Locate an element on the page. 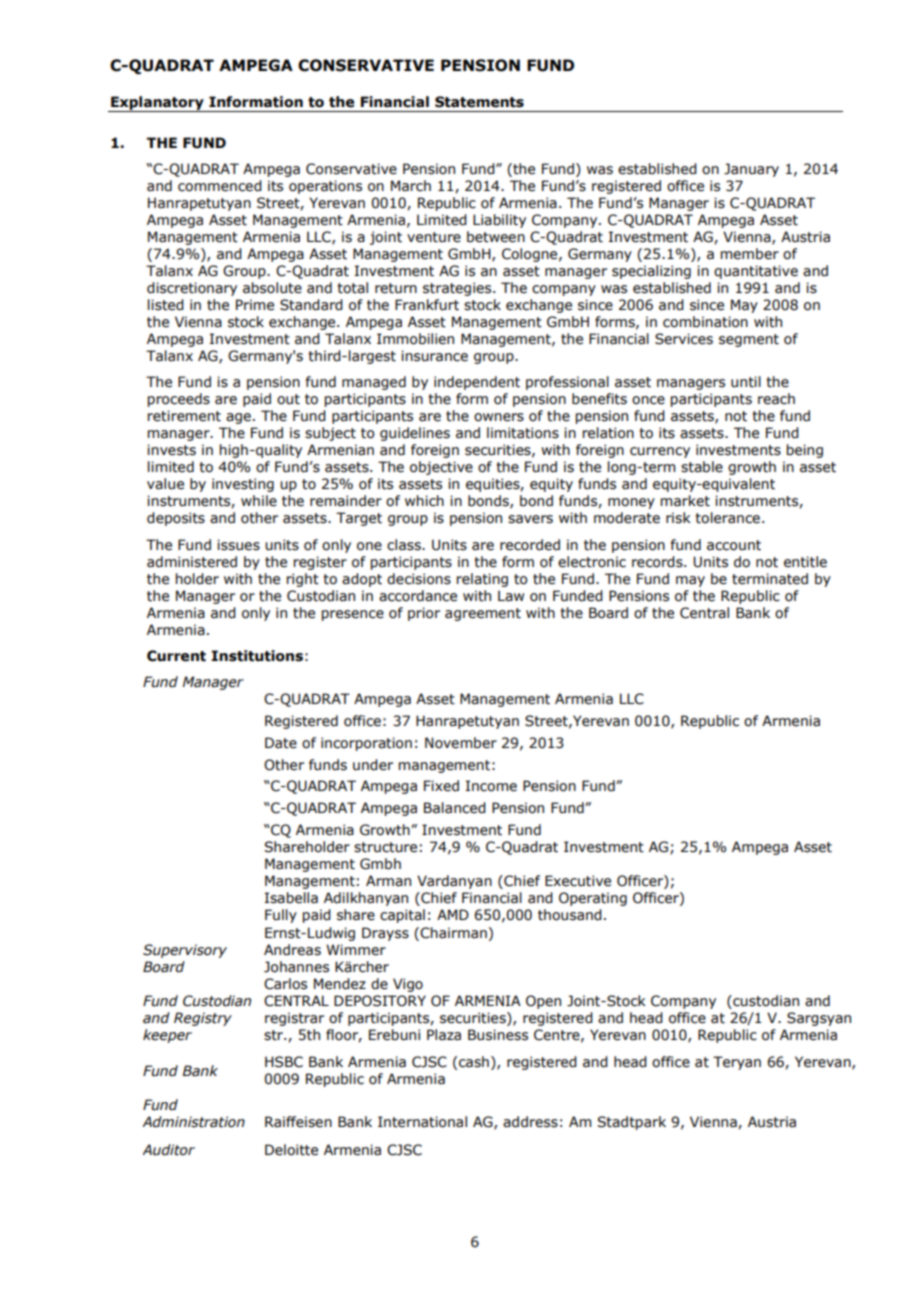 The image size is (924, 1308). stable is located at coordinates (702, 467).
